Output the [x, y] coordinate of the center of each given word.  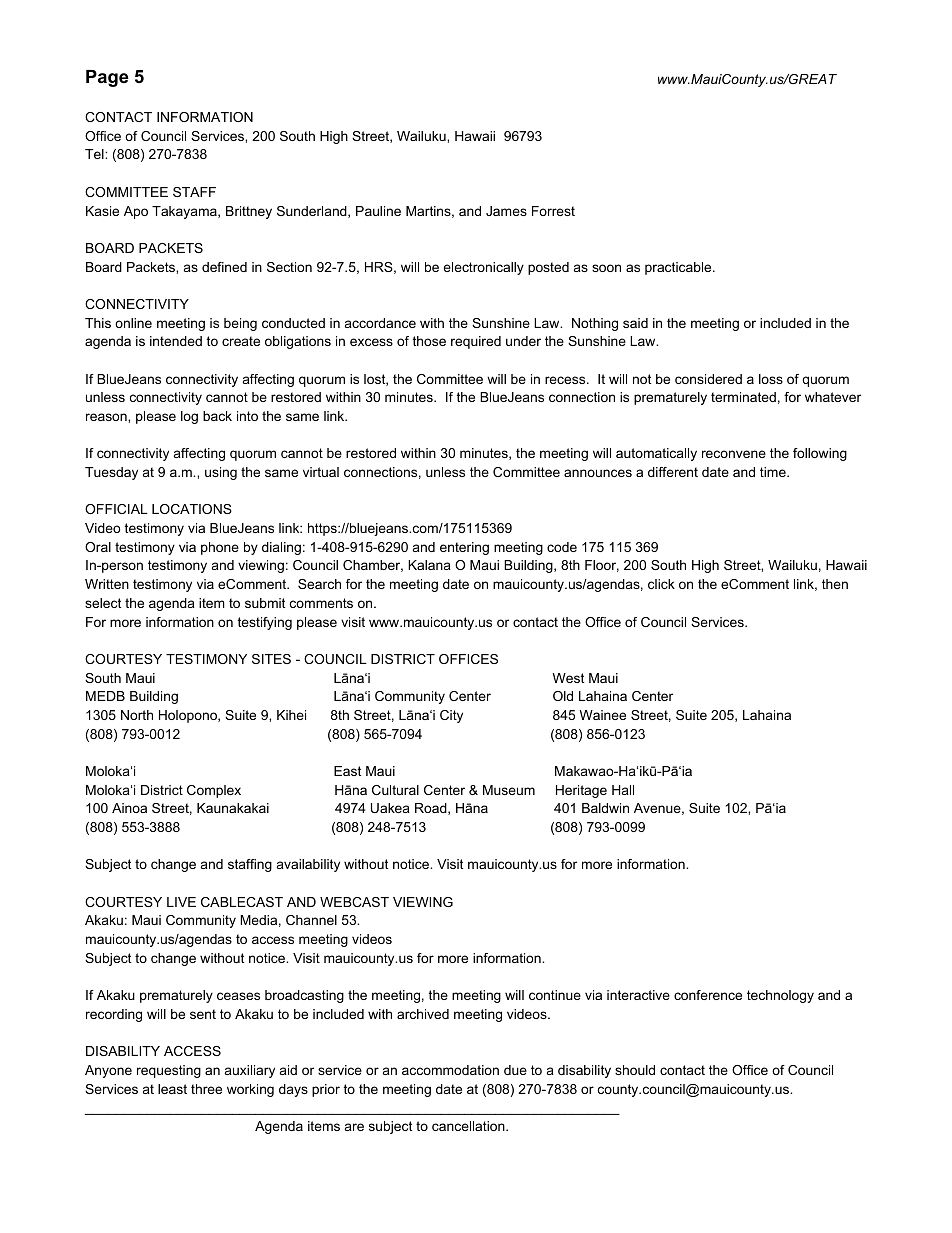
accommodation [450, 1070]
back [217, 416]
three [206, 1089]
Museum [509, 790]
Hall [623, 790]
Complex [214, 791]
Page [107, 78]
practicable [679, 268]
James [506, 211]
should [635, 1070]
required [476, 342]
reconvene [734, 454]
